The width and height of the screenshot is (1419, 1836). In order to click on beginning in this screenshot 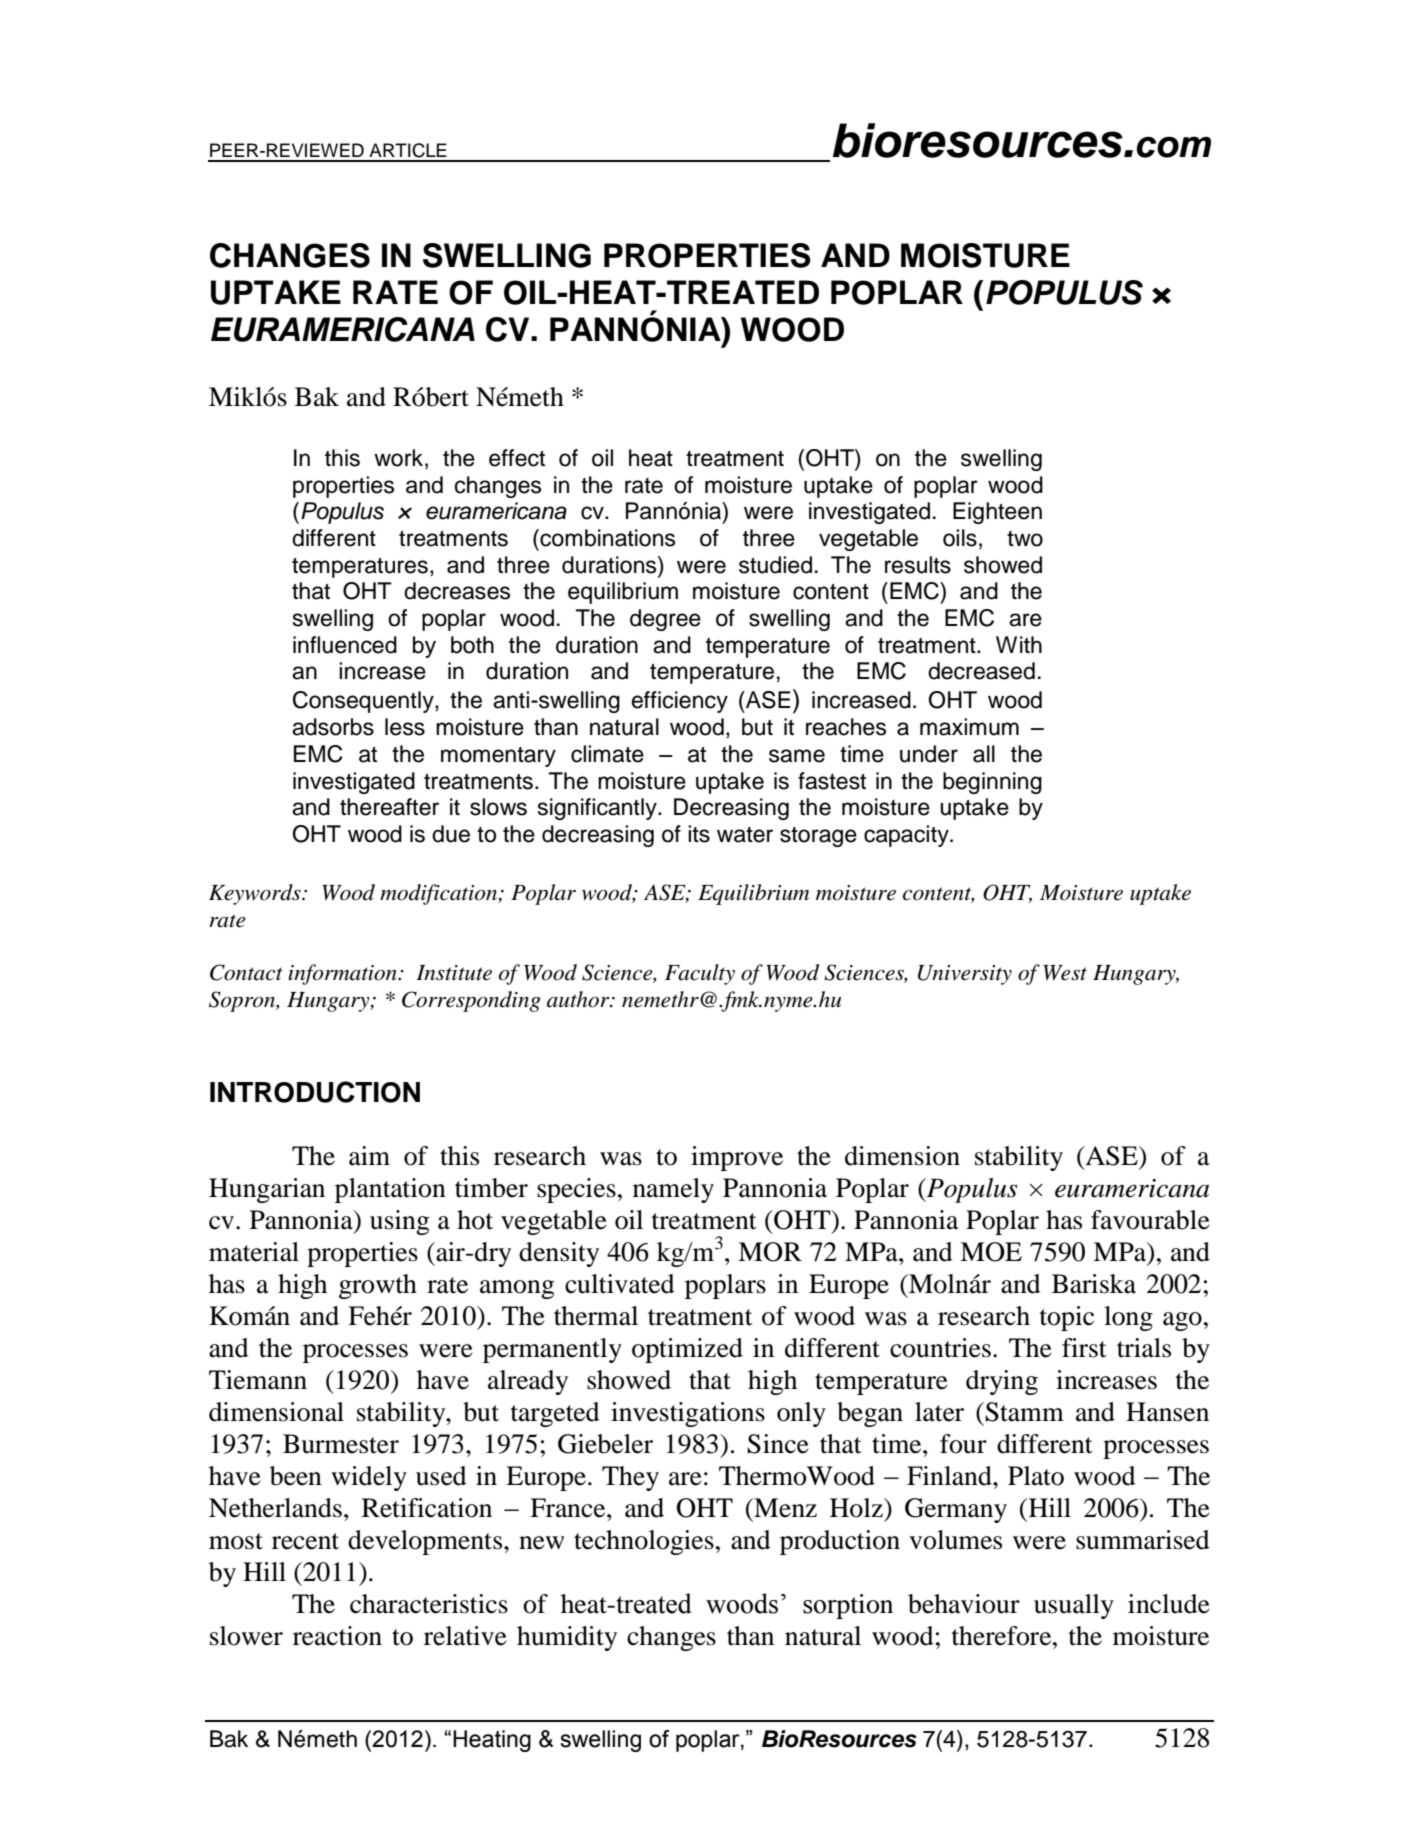, I will do `click(992, 783)`.
